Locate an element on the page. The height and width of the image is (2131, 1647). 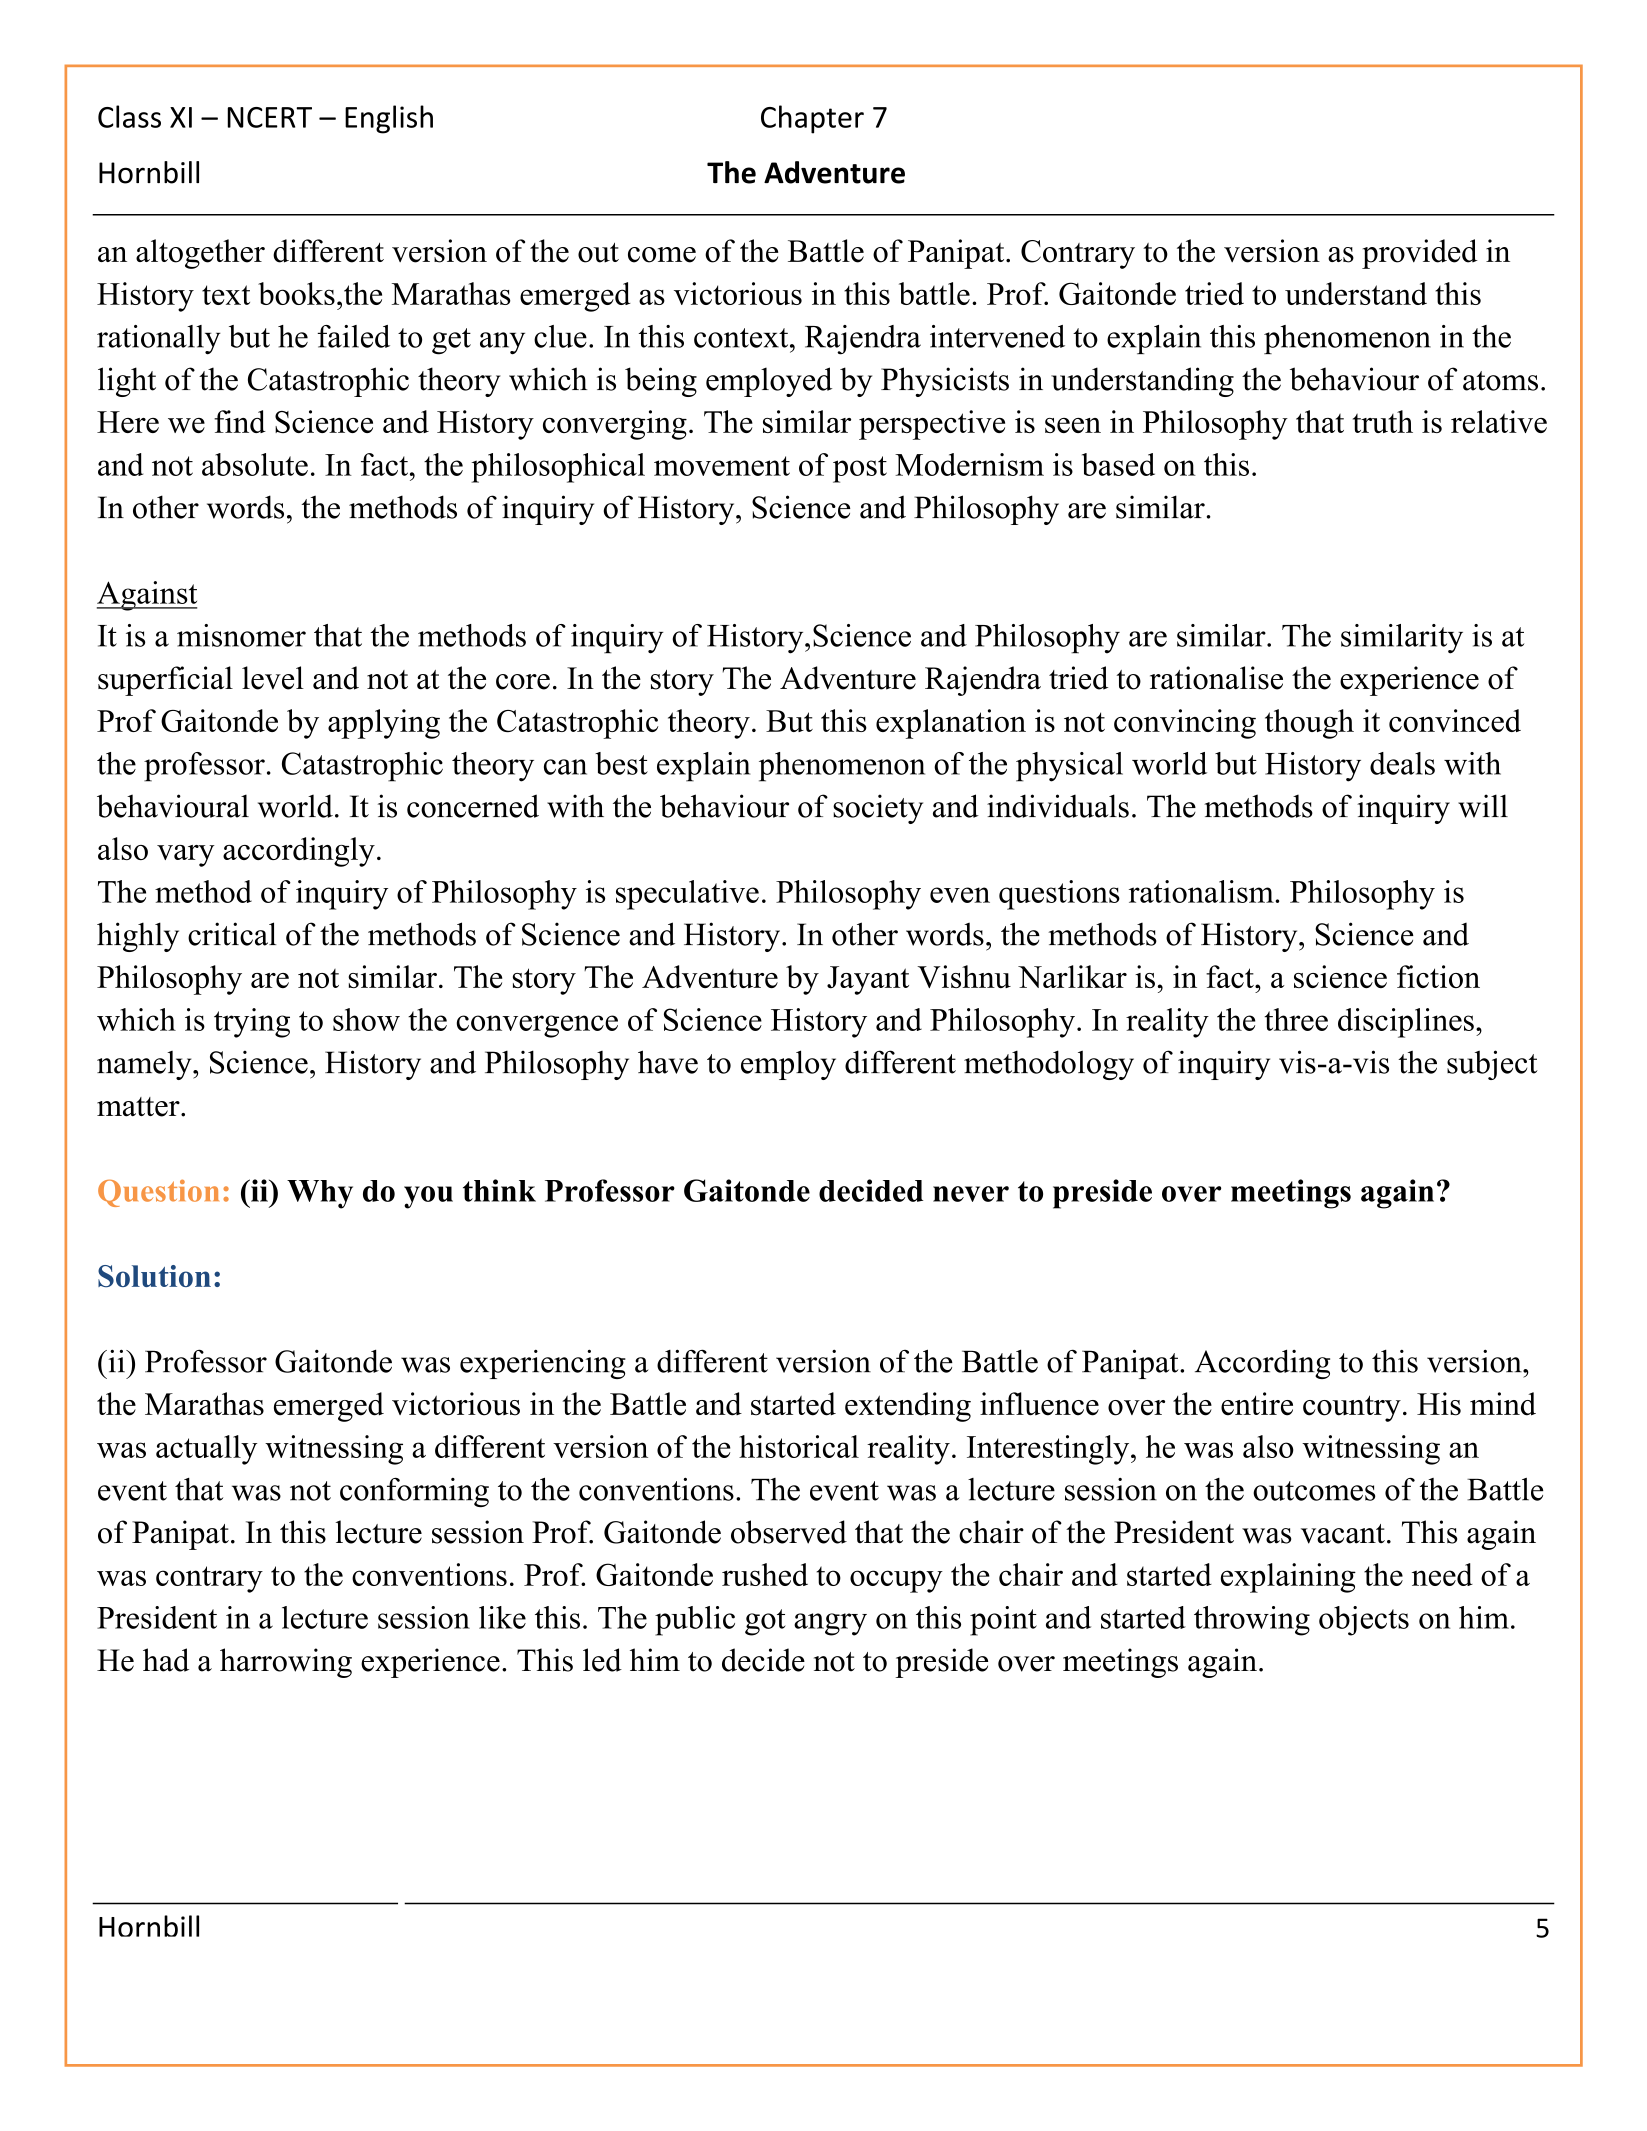
speculative is located at coordinates (687, 895).
